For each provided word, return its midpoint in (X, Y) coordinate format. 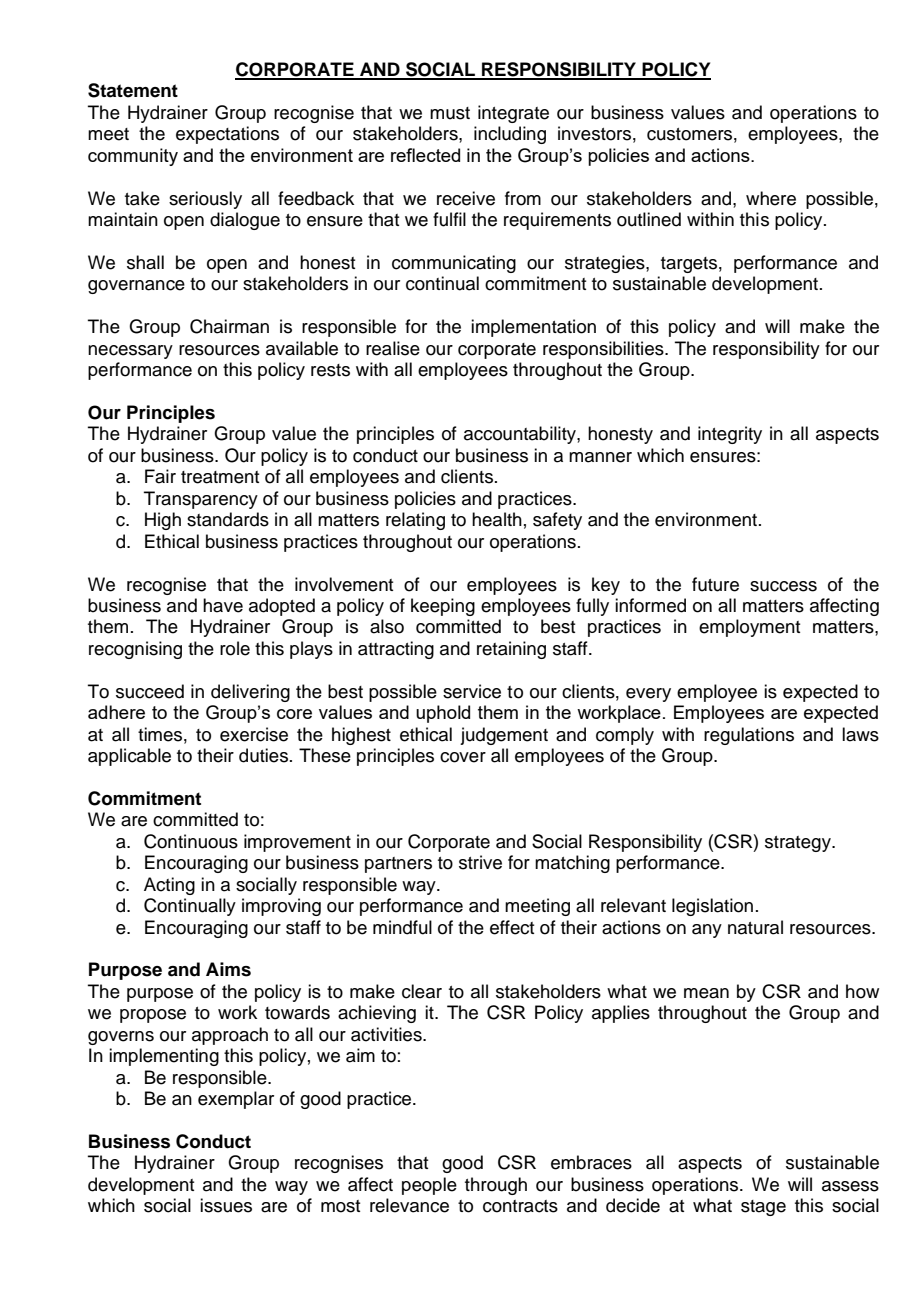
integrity (730, 435)
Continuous (191, 841)
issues (226, 1205)
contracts (520, 1206)
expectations (227, 135)
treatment (220, 477)
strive (480, 862)
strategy (799, 844)
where (771, 198)
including (510, 135)
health (497, 519)
